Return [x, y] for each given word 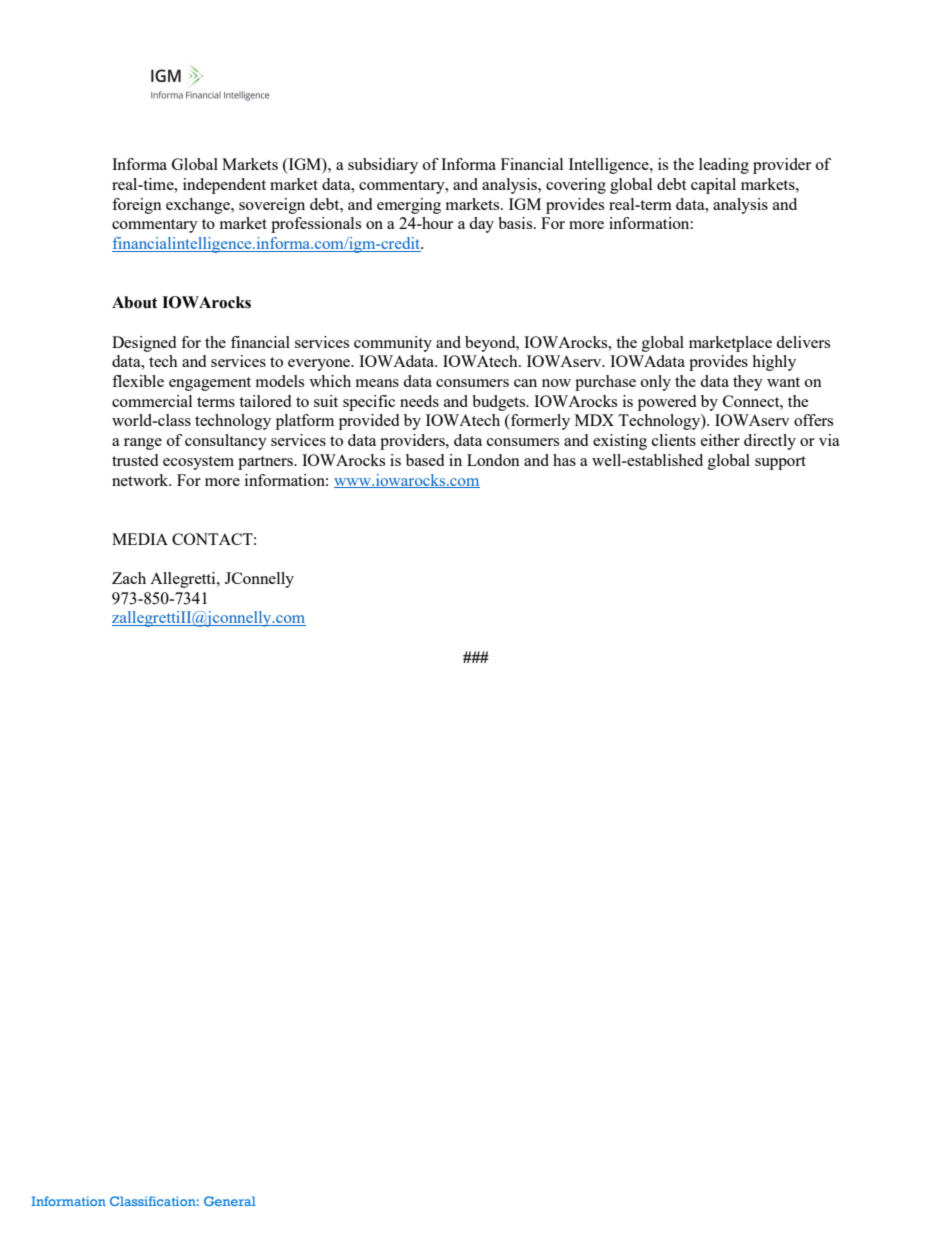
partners [266, 463]
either [720, 440]
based [425, 460]
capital [713, 186]
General [230, 1201]
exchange [199, 206]
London [493, 460]
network [141, 480]
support [780, 463]
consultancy [226, 442]
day [481, 225]
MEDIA [140, 539]
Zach [129, 578]
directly [770, 442]
